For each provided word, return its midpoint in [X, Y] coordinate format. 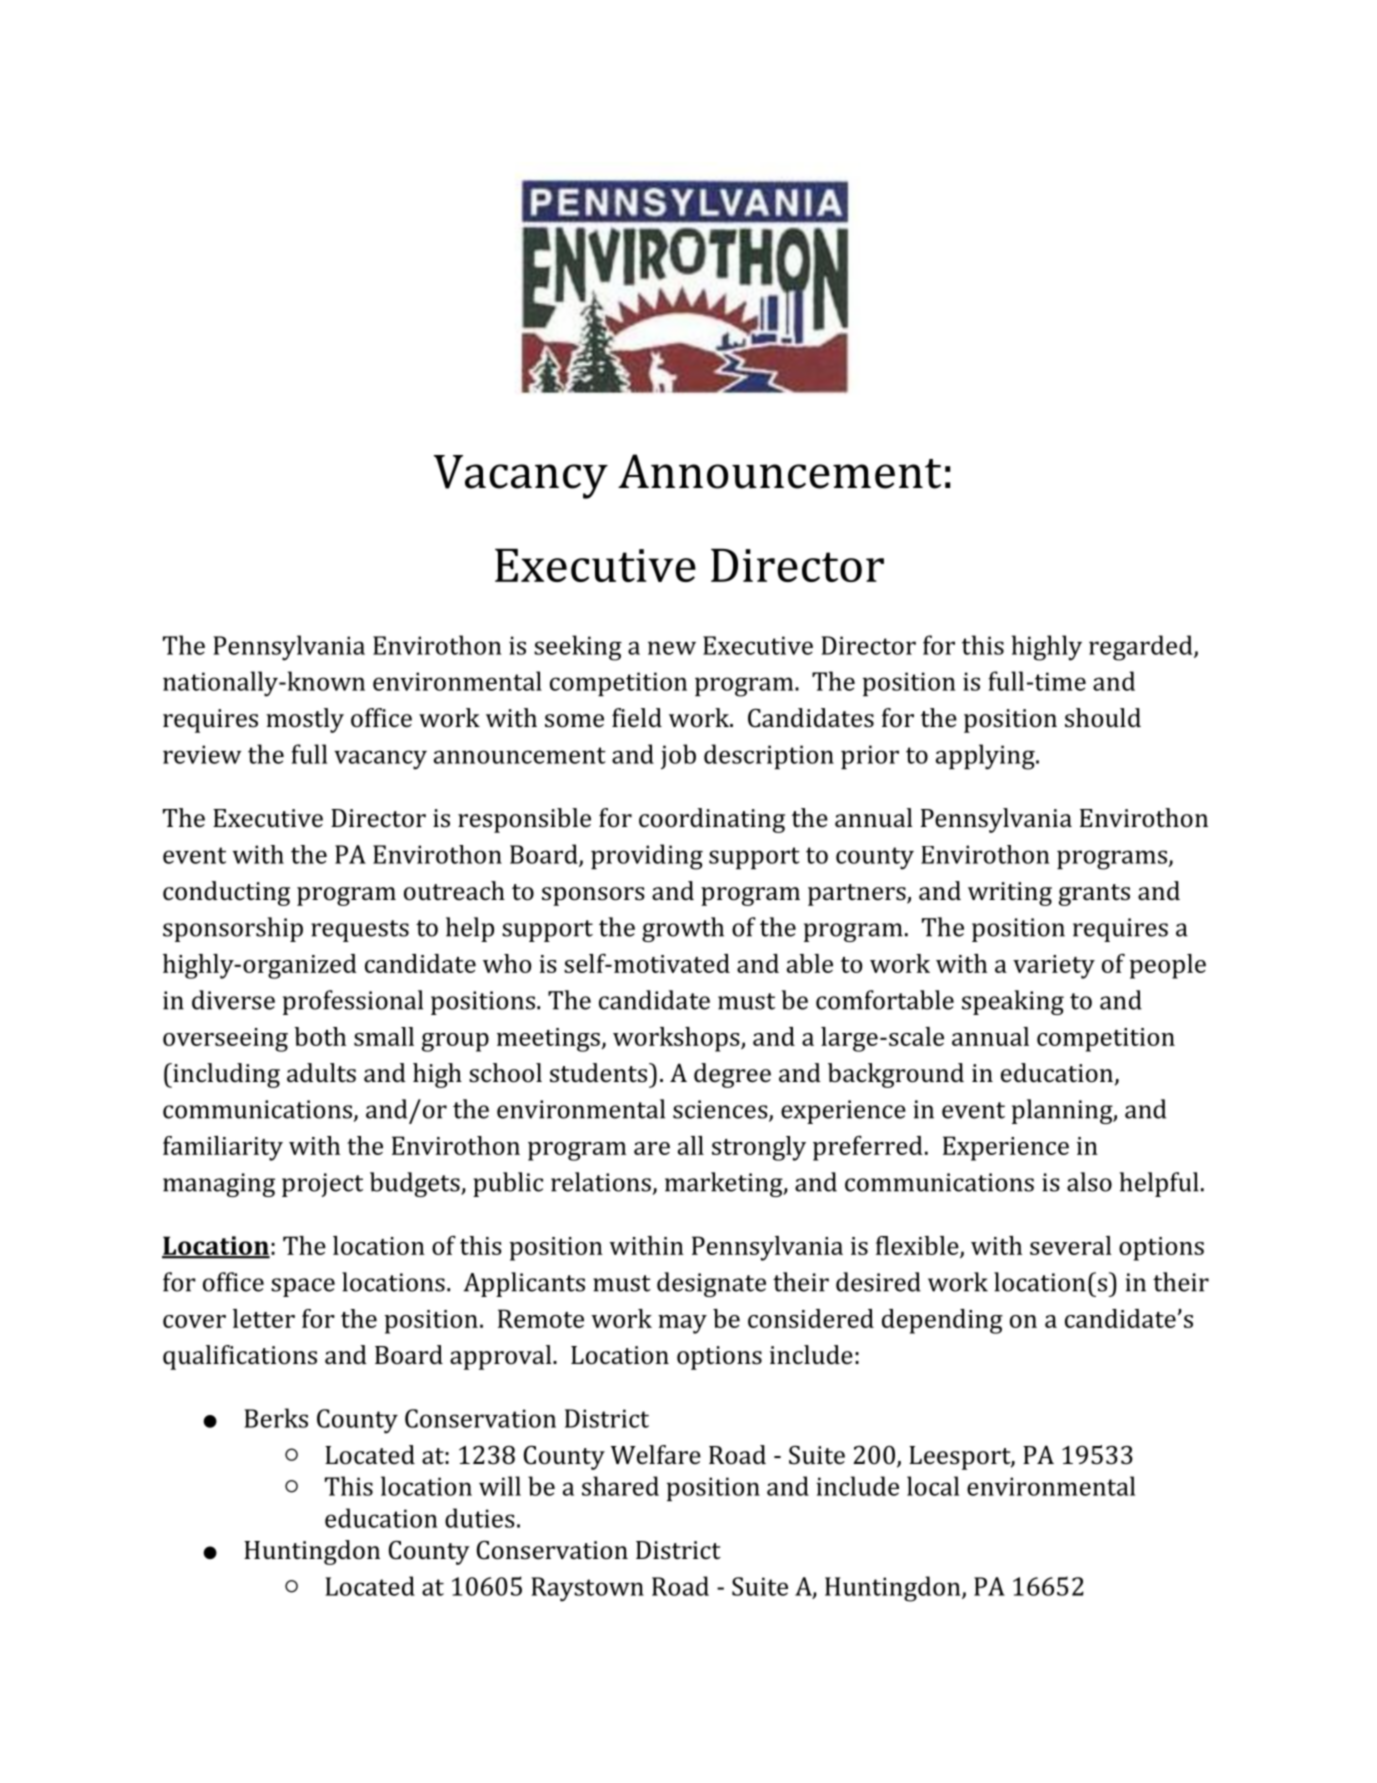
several [1071, 1245]
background [896, 1075]
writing [1010, 894]
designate [711, 1284]
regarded [1142, 648]
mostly [305, 720]
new [672, 648]
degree [732, 1075]
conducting [226, 893]
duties [480, 1518]
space [303, 1287]
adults [321, 1073]
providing [647, 857]
